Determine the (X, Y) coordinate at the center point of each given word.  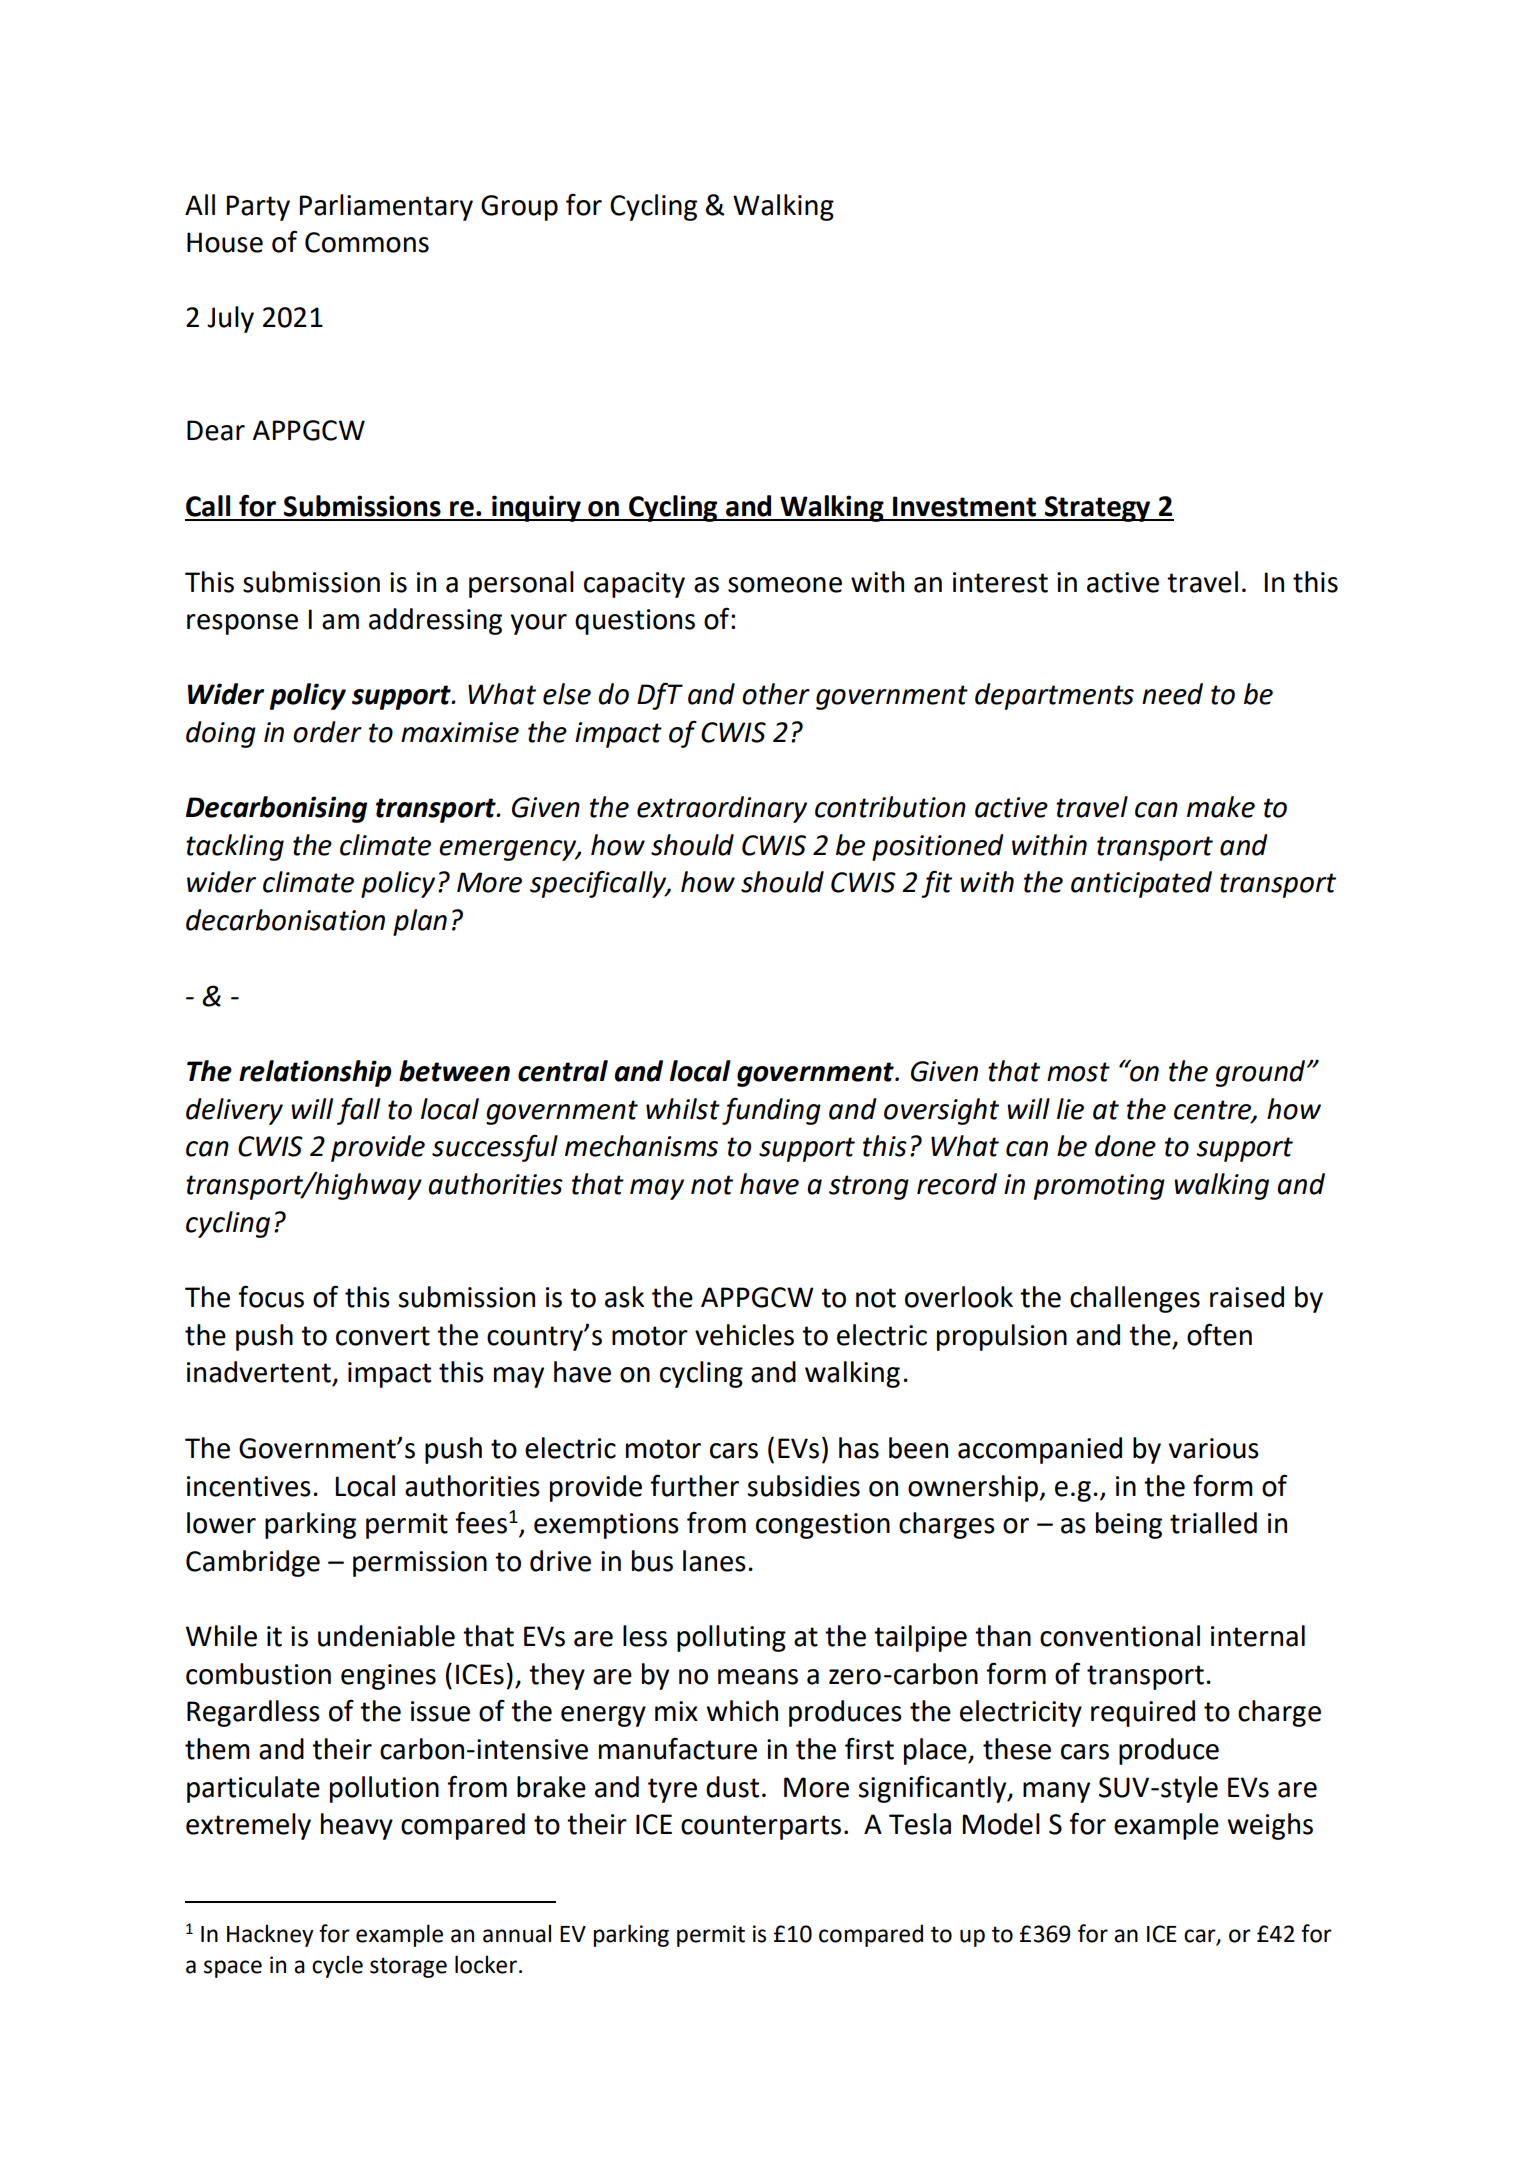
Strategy (1098, 509)
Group (519, 208)
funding (771, 1111)
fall (358, 1111)
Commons (367, 242)
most (1078, 1072)
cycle (337, 1966)
